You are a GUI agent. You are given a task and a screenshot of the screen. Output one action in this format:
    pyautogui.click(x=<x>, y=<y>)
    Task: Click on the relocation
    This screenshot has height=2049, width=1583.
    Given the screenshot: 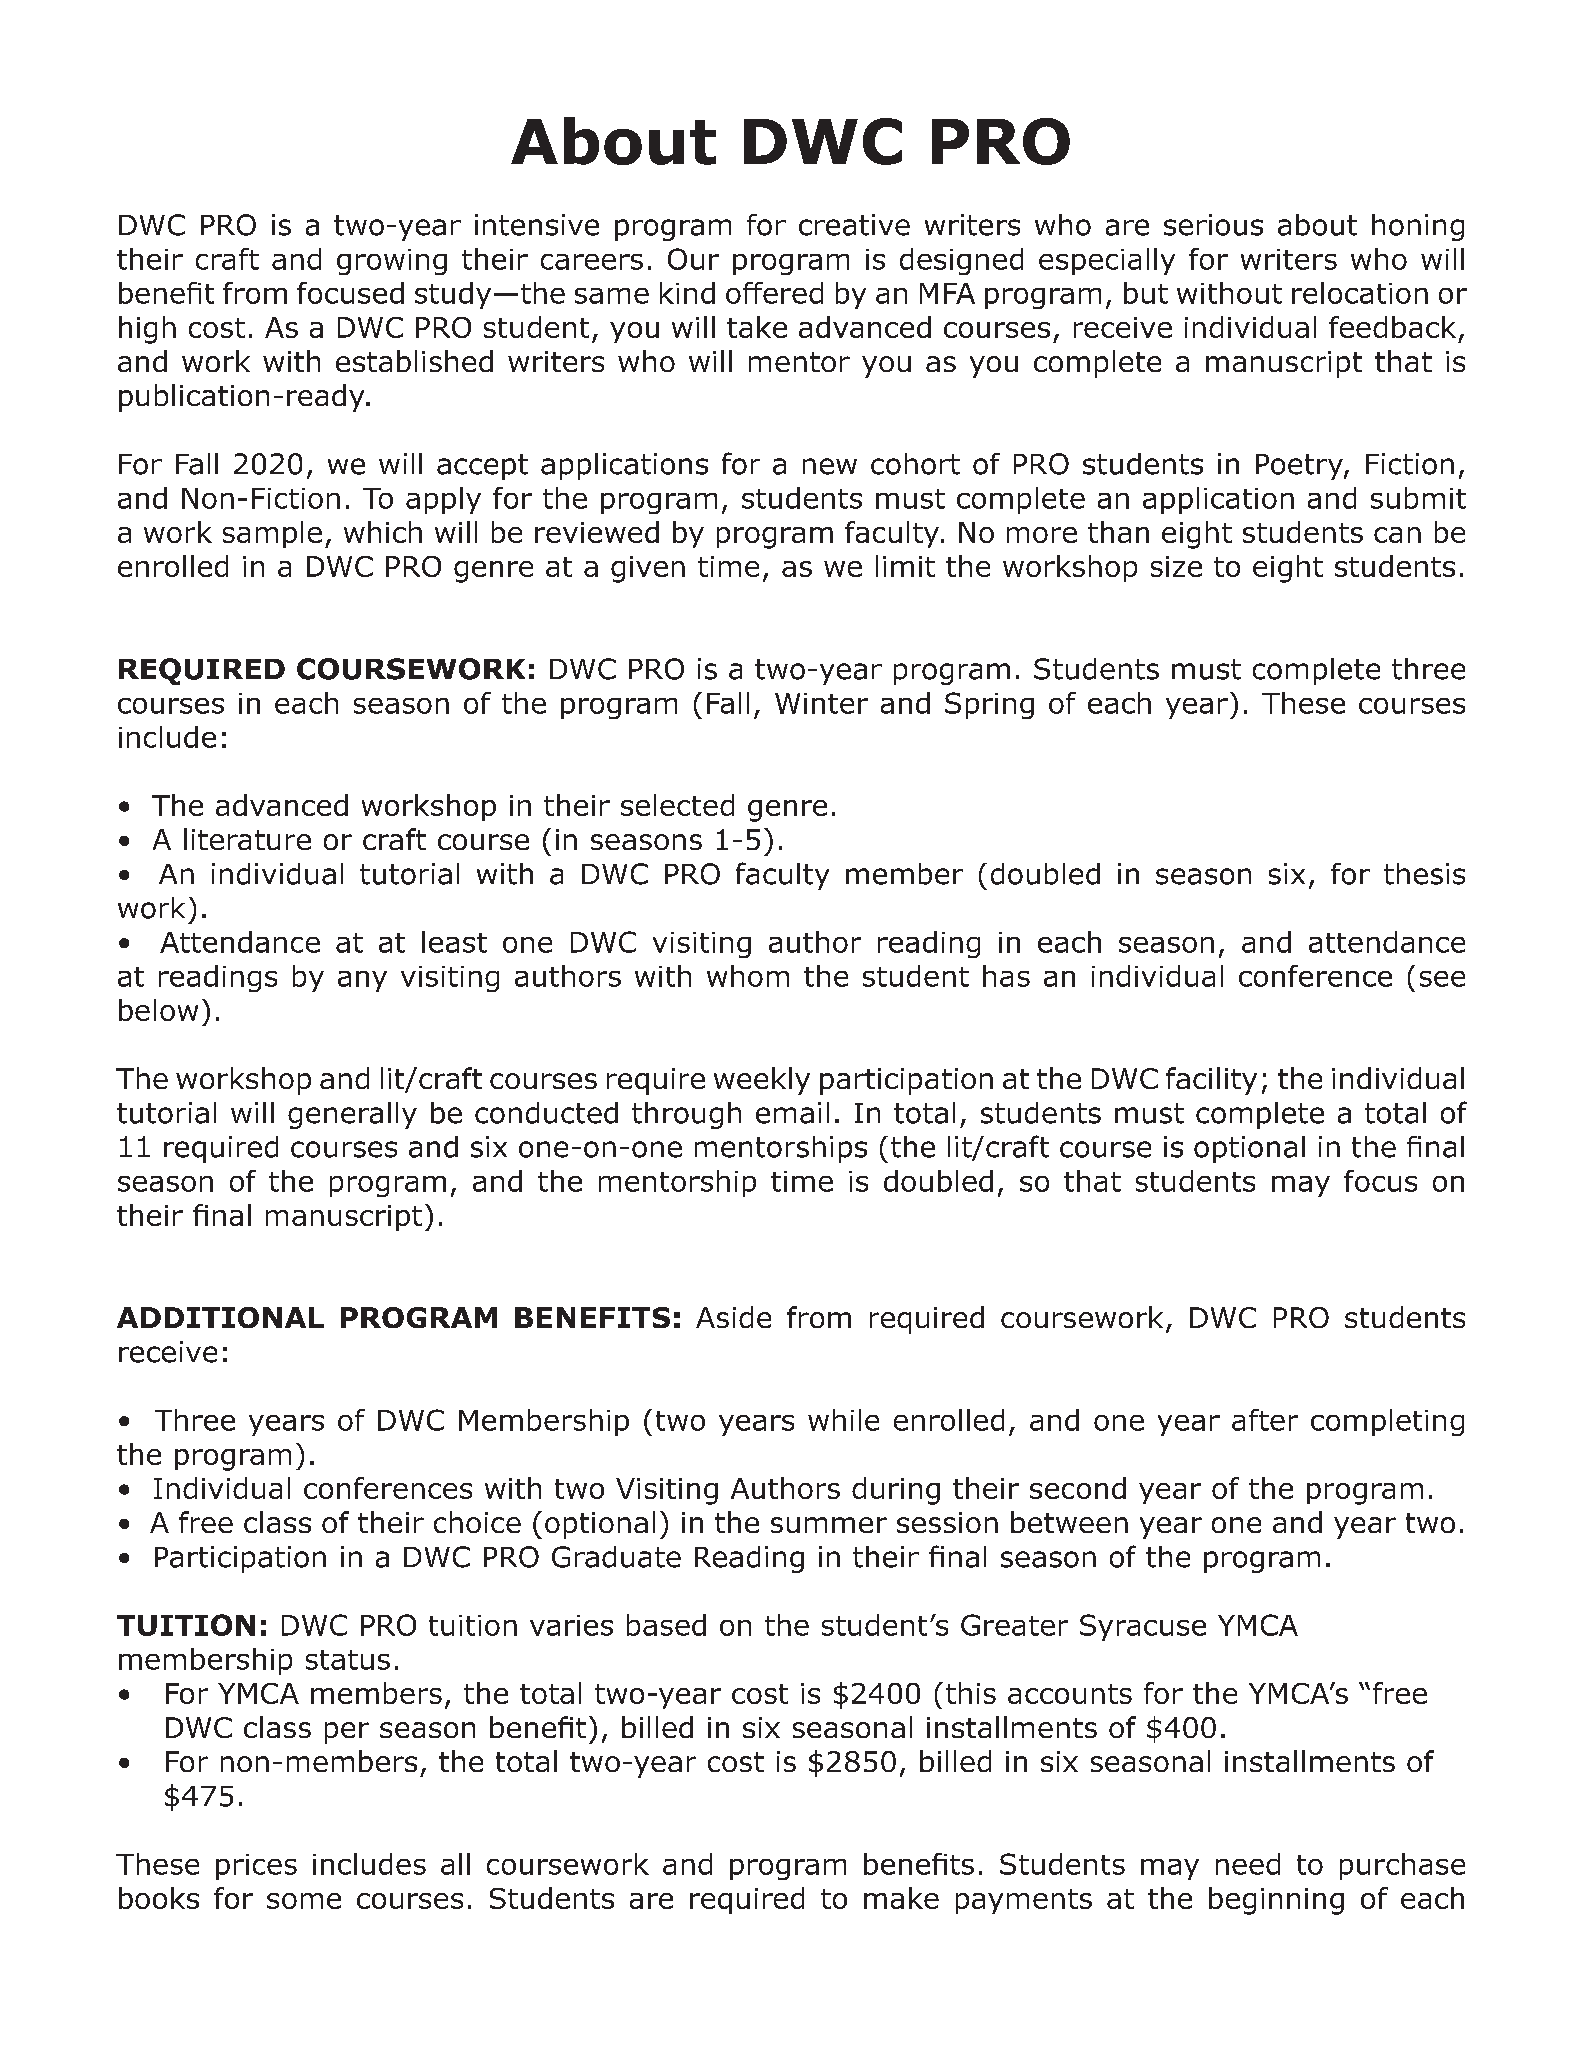 What is the action you would take?
    pyautogui.click(x=1360, y=293)
